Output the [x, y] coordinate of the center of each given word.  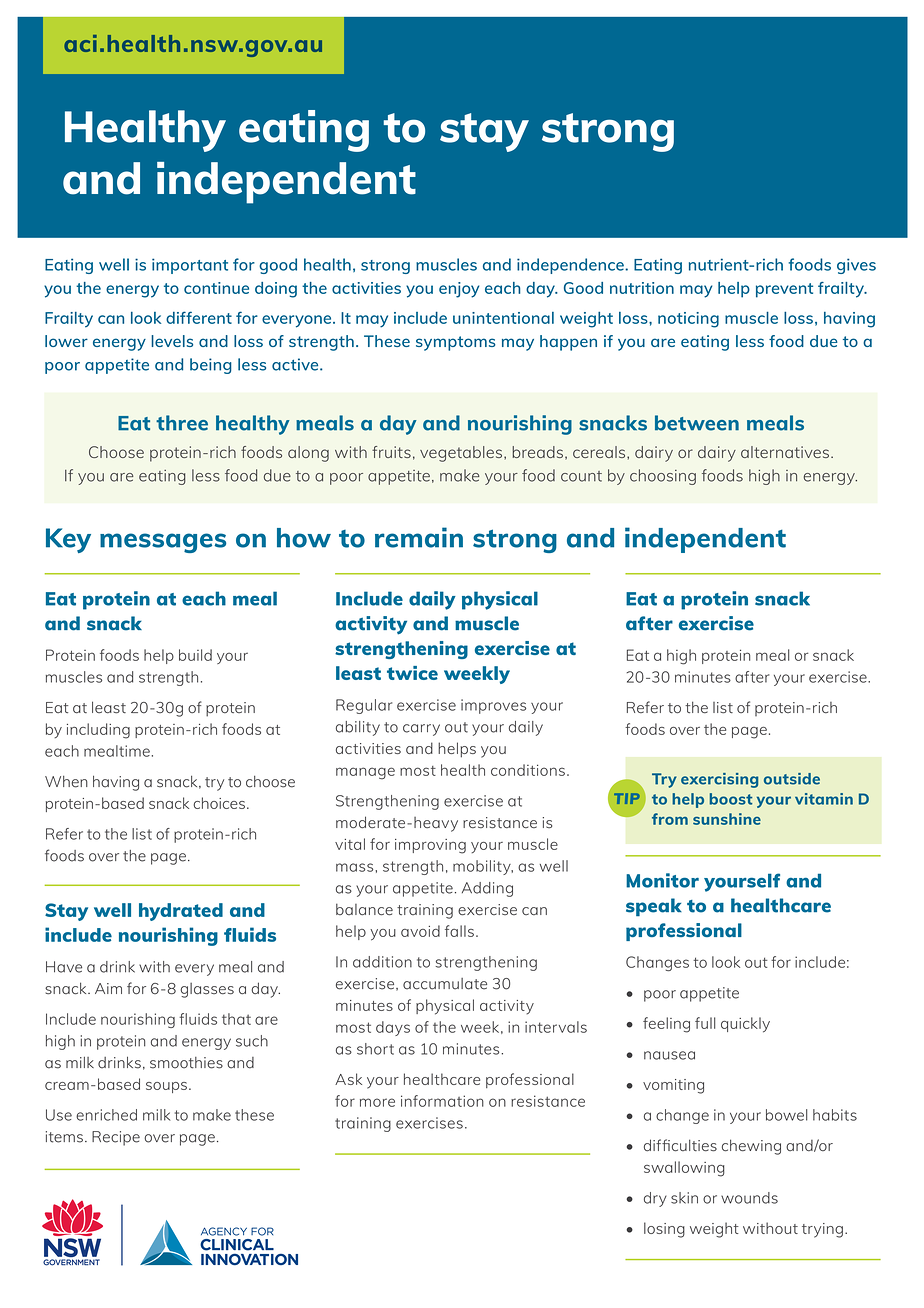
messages [163, 543]
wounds [749, 1198]
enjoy [459, 290]
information [442, 1101]
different [199, 317]
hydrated [181, 912]
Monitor [662, 880]
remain [419, 537]
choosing [663, 477]
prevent [784, 290]
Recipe [116, 1138]
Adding [487, 889]
